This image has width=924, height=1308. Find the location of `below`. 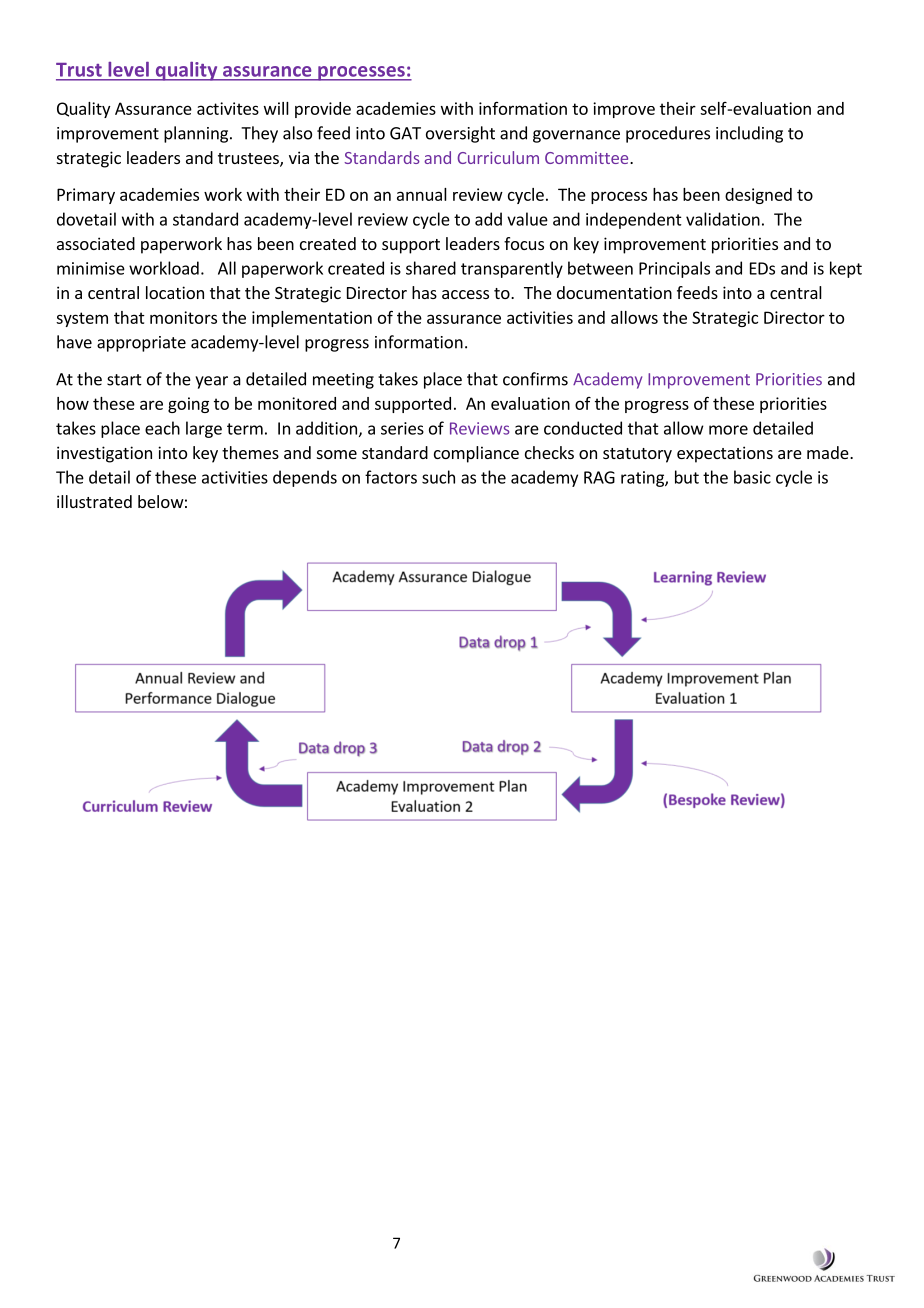

below is located at coordinates (161, 501).
